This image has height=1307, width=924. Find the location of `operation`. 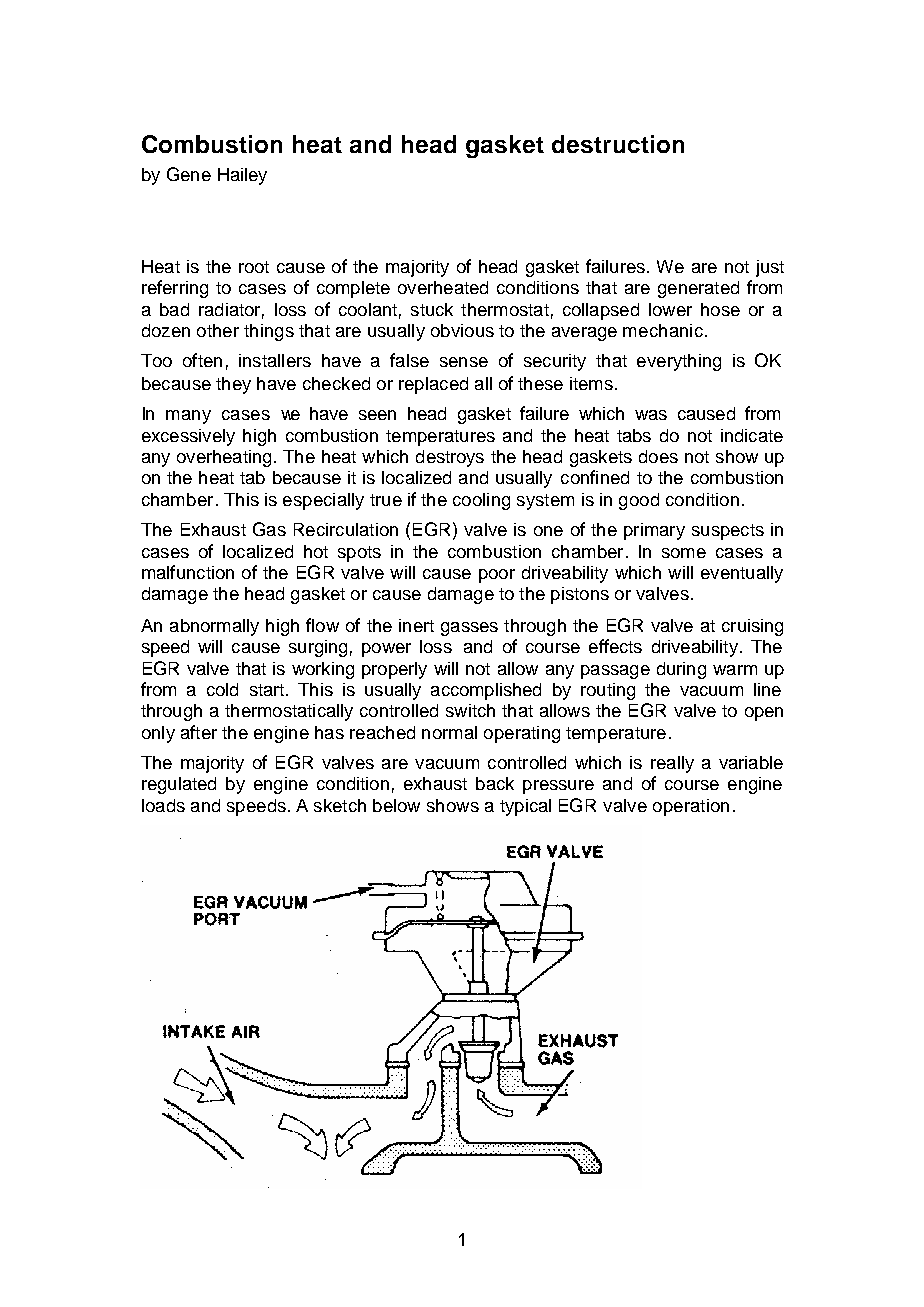

operation is located at coordinates (691, 807).
